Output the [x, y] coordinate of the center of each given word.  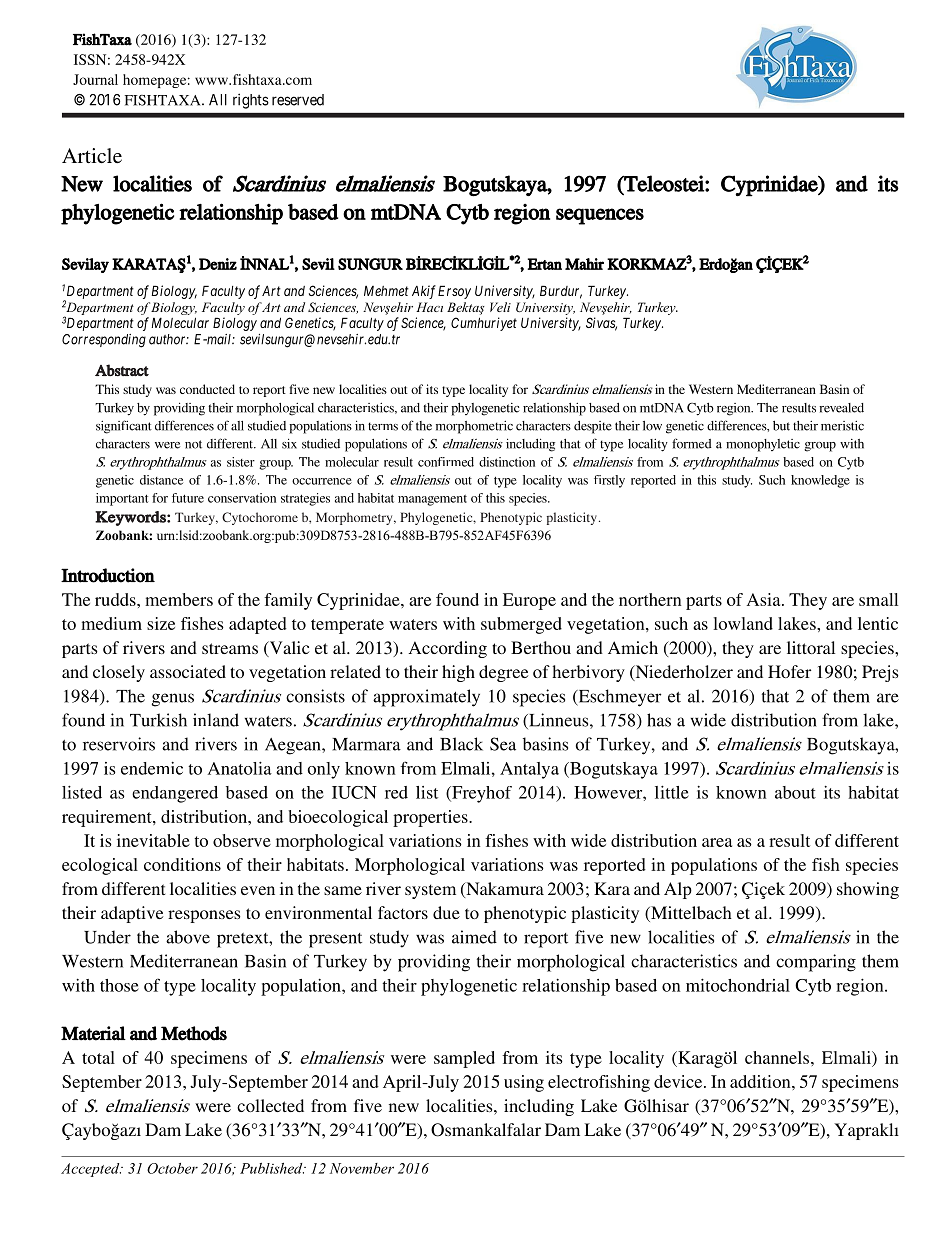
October [172, 1168]
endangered [175, 794]
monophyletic [763, 445]
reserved [298, 100]
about [795, 792]
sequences [600, 216]
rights [251, 101]
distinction [507, 462]
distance [161, 480]
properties [431, 818]
